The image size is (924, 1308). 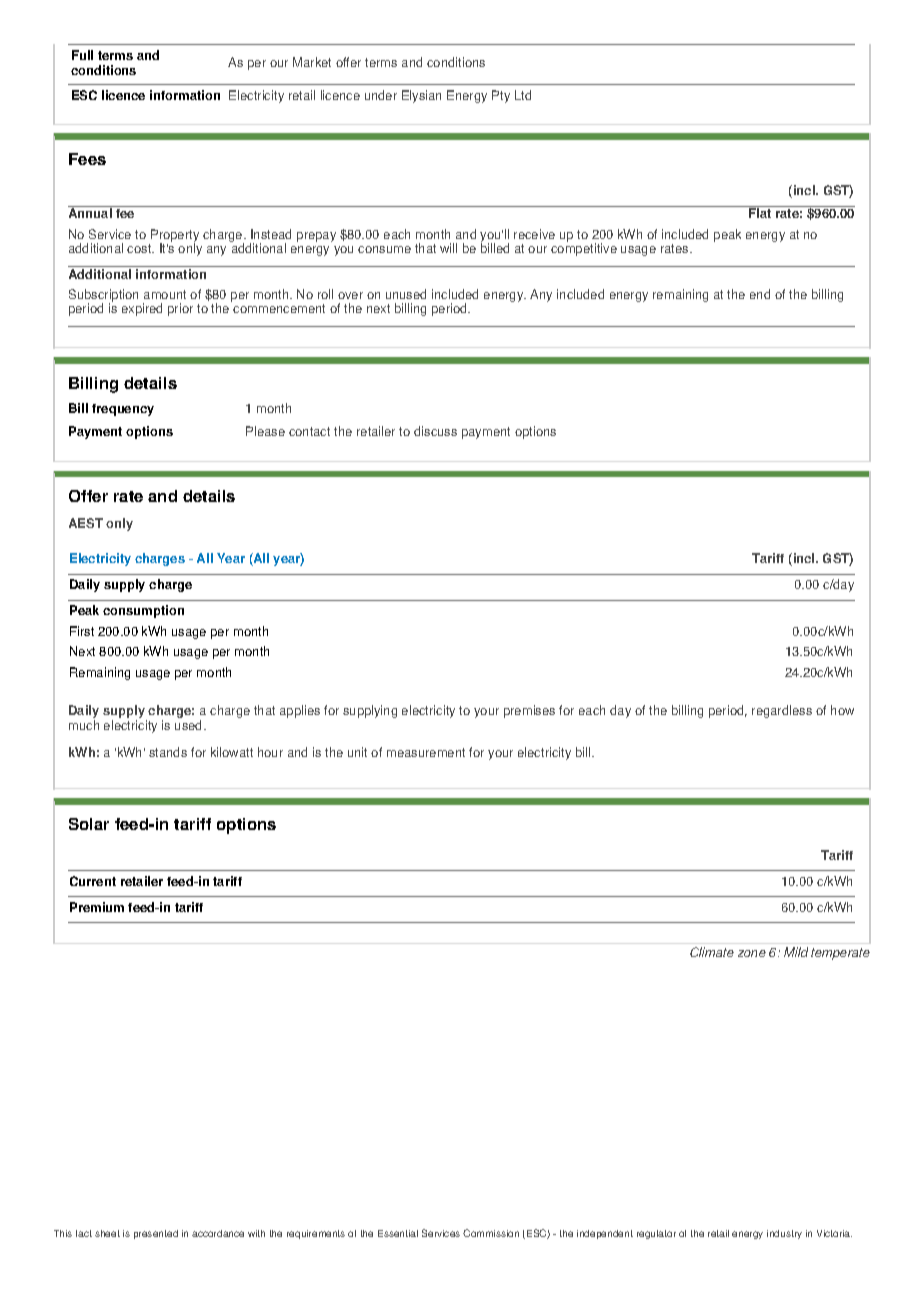 I want to click on zone, so click(x=752, y=953).
